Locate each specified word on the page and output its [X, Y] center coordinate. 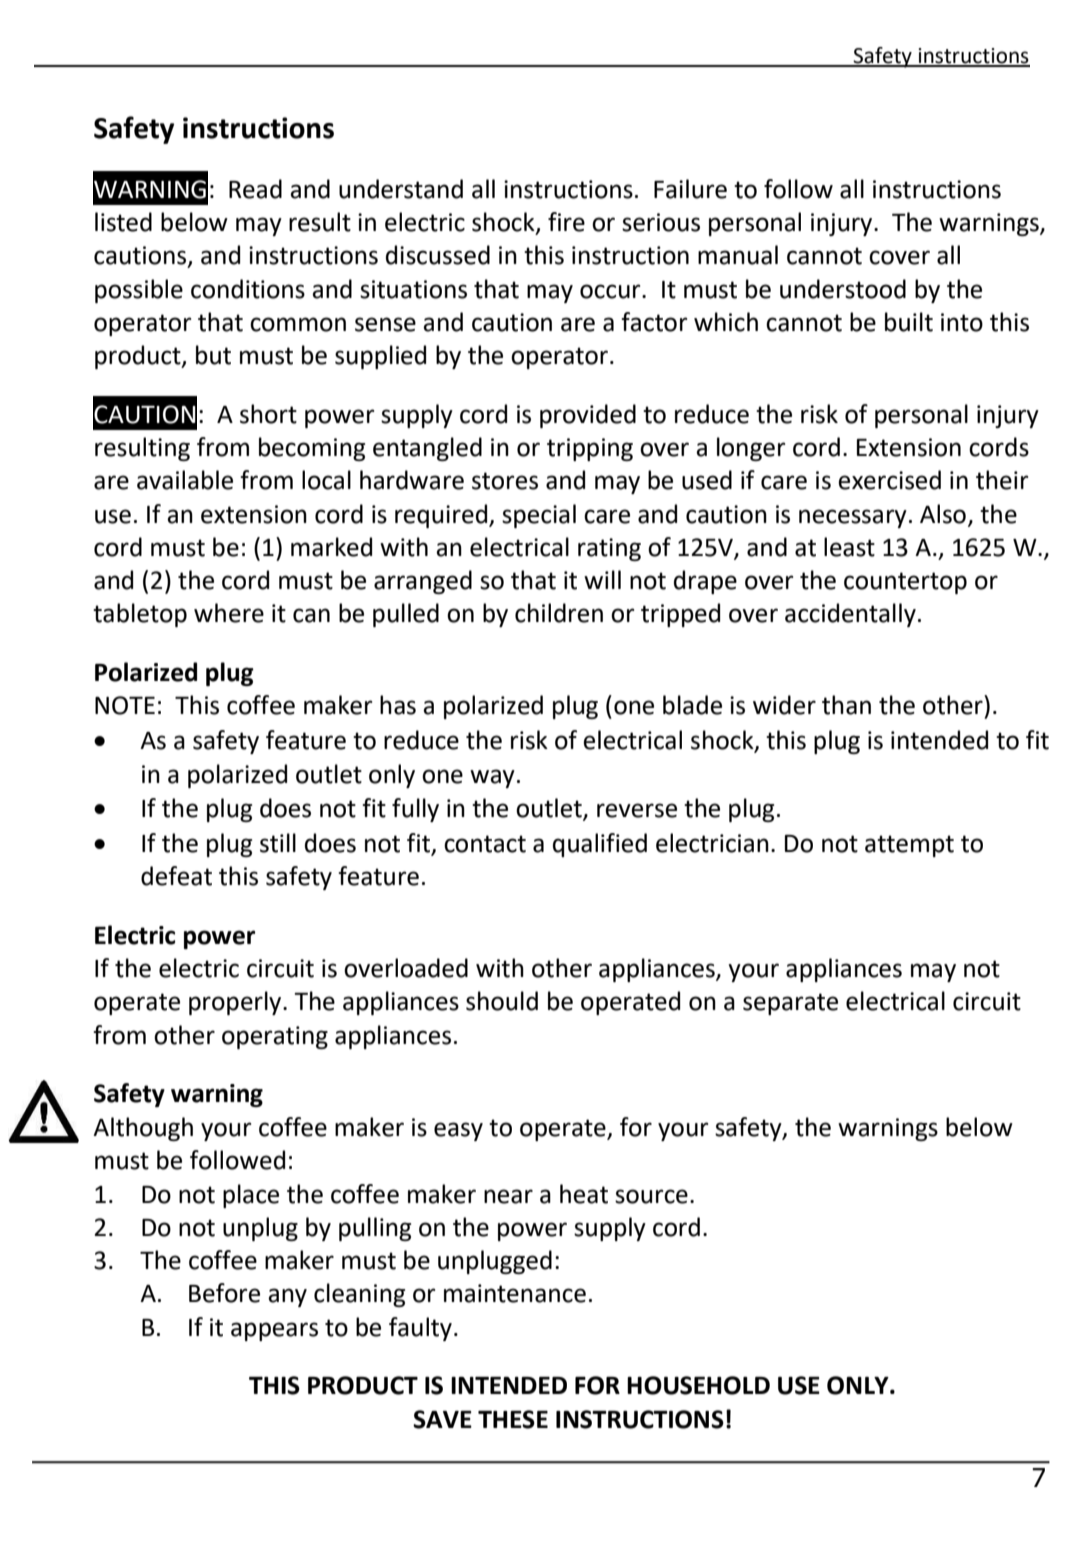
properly [236, 1003]
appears [274, 1331]
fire [566, 222]
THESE [513, 1419]
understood [843, 289]
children [559, 613]
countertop [905, 583]
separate [790, 1004]
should [502, 1001]
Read [255, 189]
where [229, 613]
